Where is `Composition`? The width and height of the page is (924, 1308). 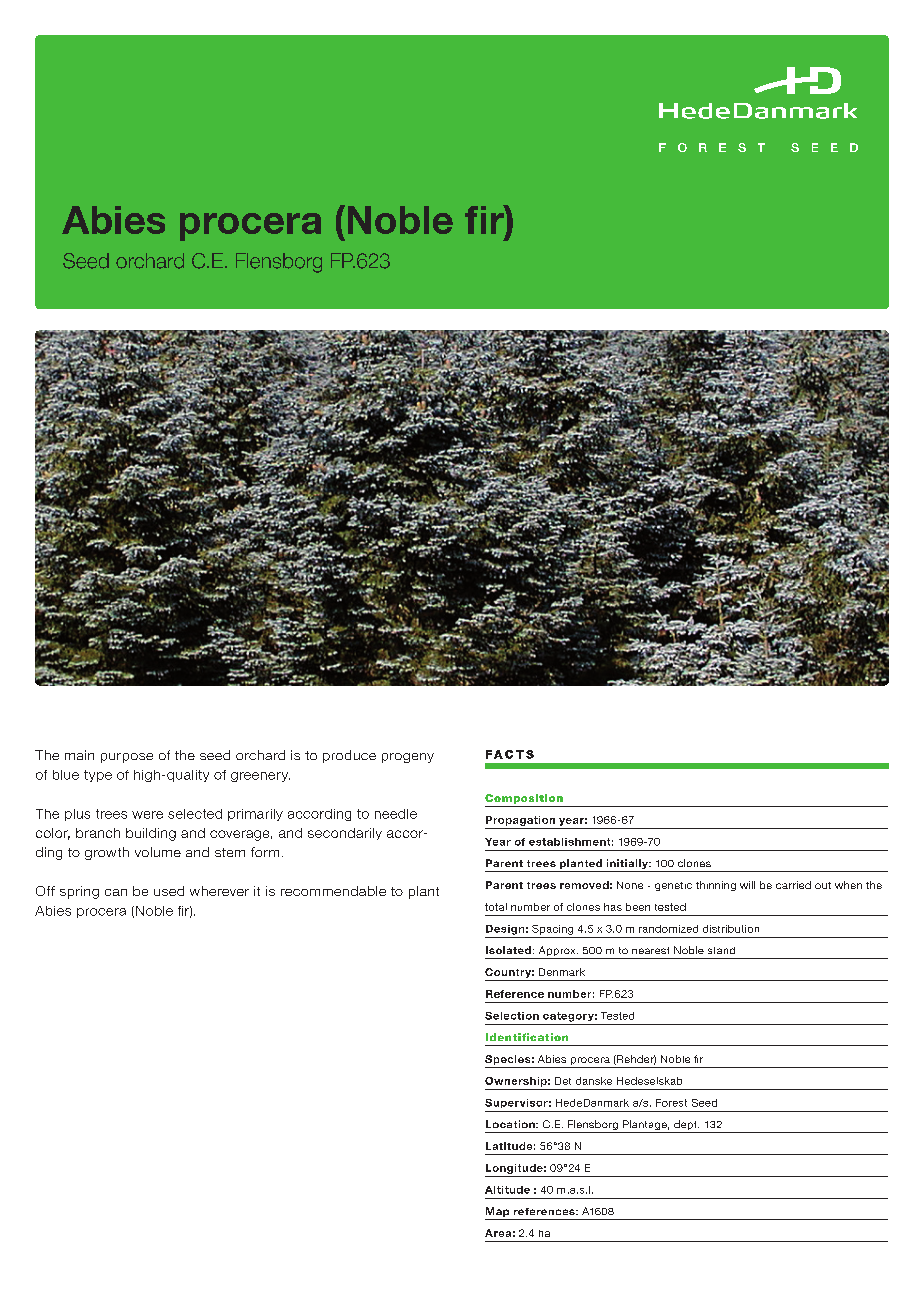 Composition is located at coordinates (524, 799).
